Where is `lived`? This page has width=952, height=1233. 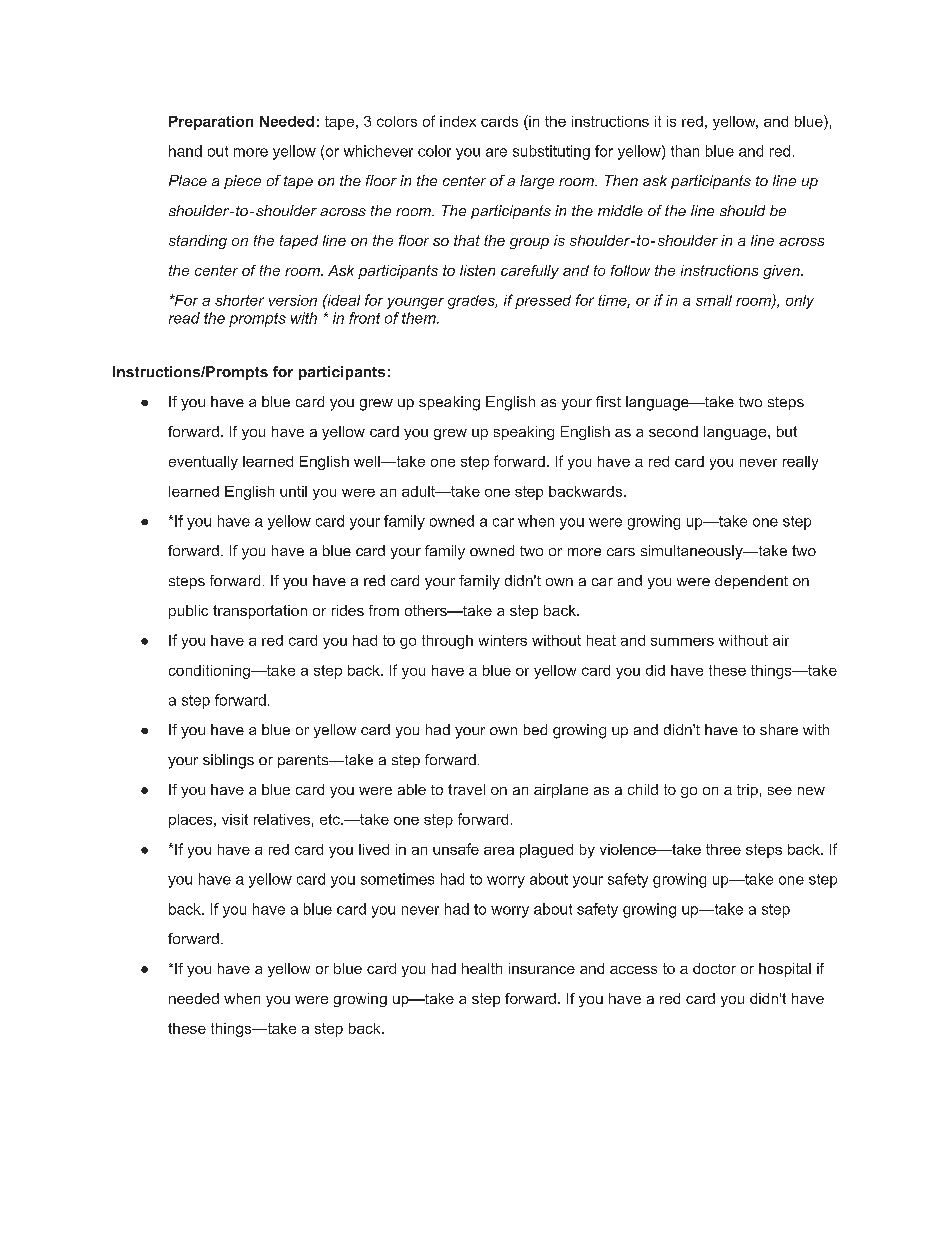
lived is located at coordinates (374, 849).
